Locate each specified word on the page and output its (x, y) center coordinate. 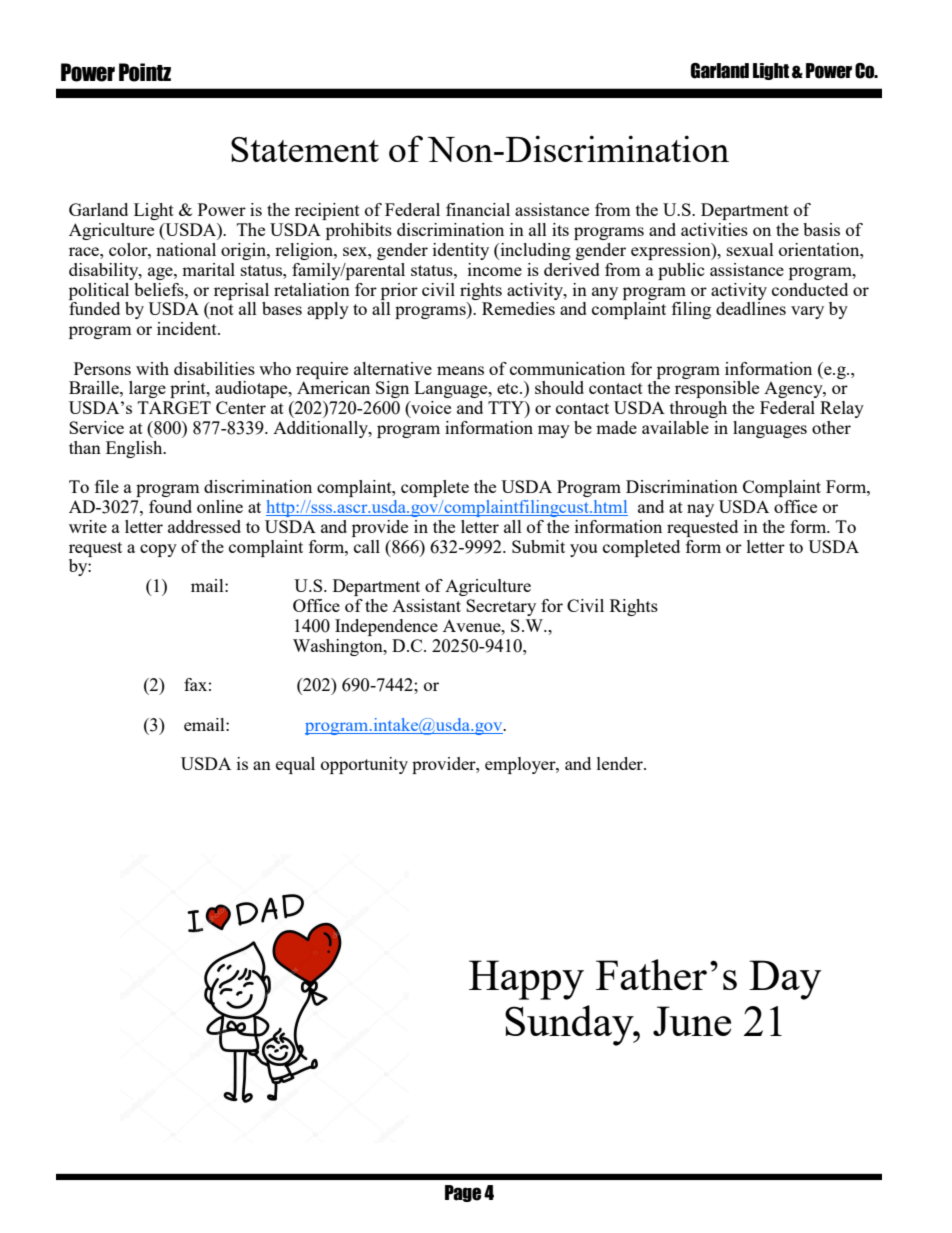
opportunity (364, 765)
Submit (538, 546)
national (186, 249)
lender (621, 763)
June (692, 1021)
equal (295, 765)
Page (463, 1193)
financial (478, 209)
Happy (526, 980)
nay (700, 510)
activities (714, 229)
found (170, 506)
